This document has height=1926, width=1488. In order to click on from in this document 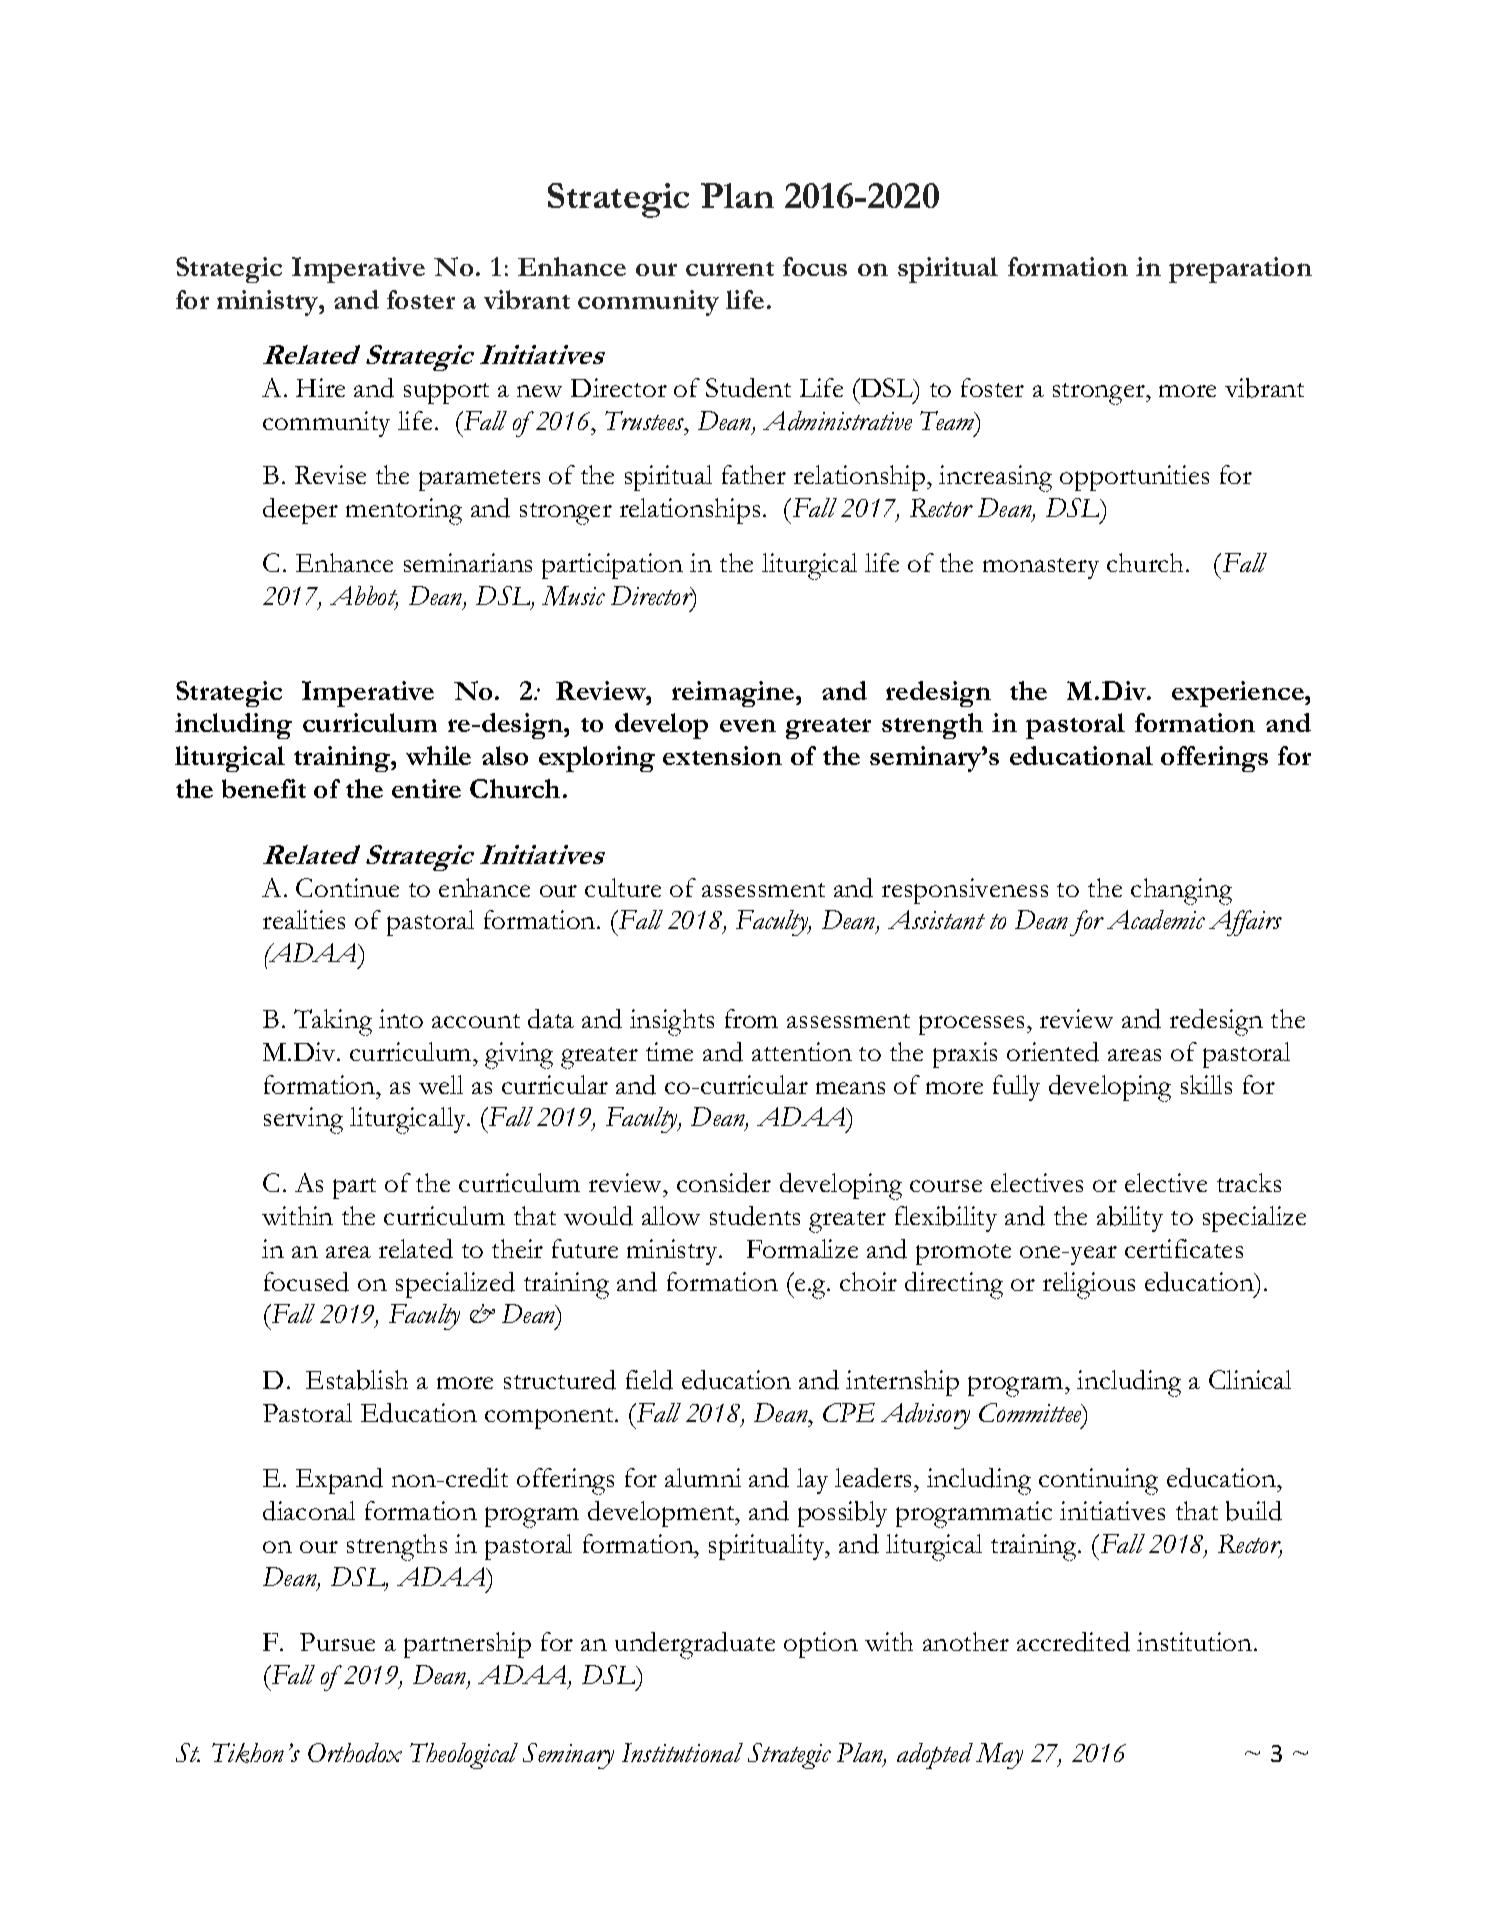, I will do `click(751, 1018)`.
